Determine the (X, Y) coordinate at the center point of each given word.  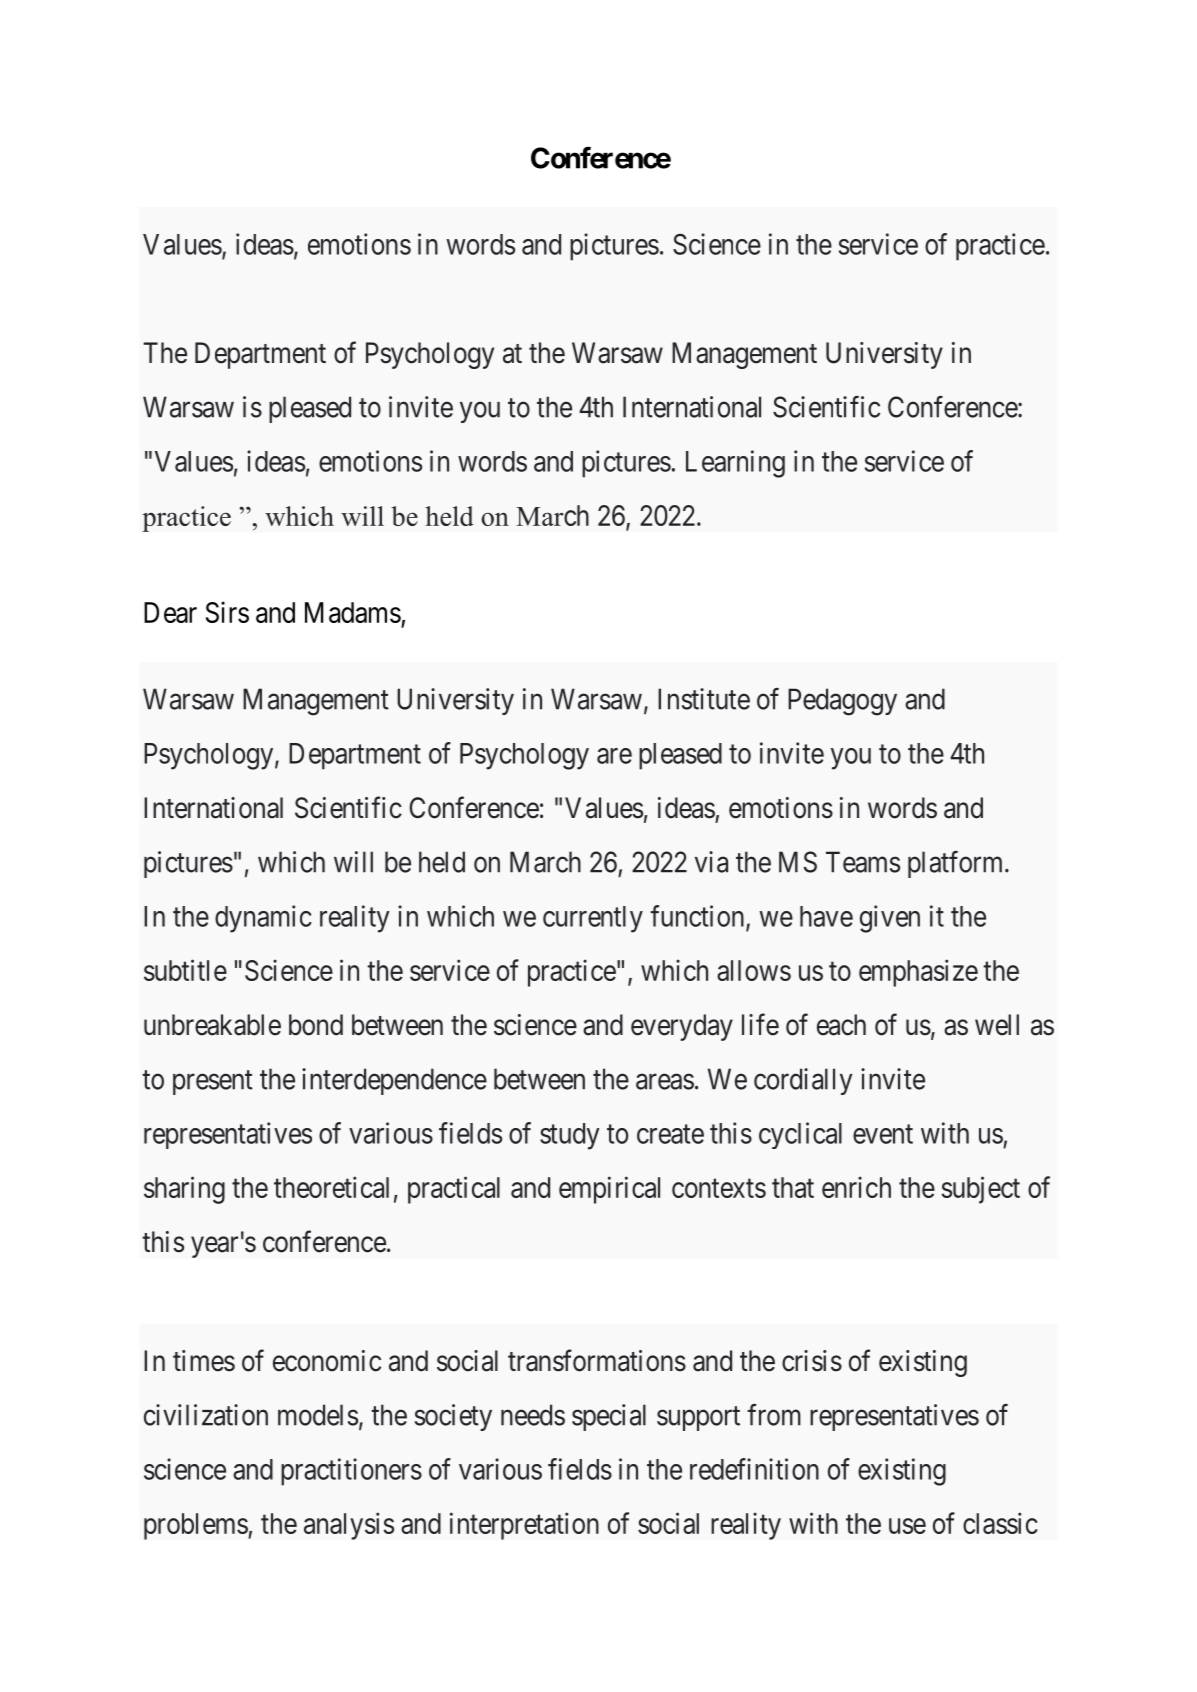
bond (316, 1025)
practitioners (351, 1472)
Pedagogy (842, 702)
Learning (735, 464)
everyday (682, 1027)
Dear (170, 612)
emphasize (918, 973)
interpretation (524, 1526)
